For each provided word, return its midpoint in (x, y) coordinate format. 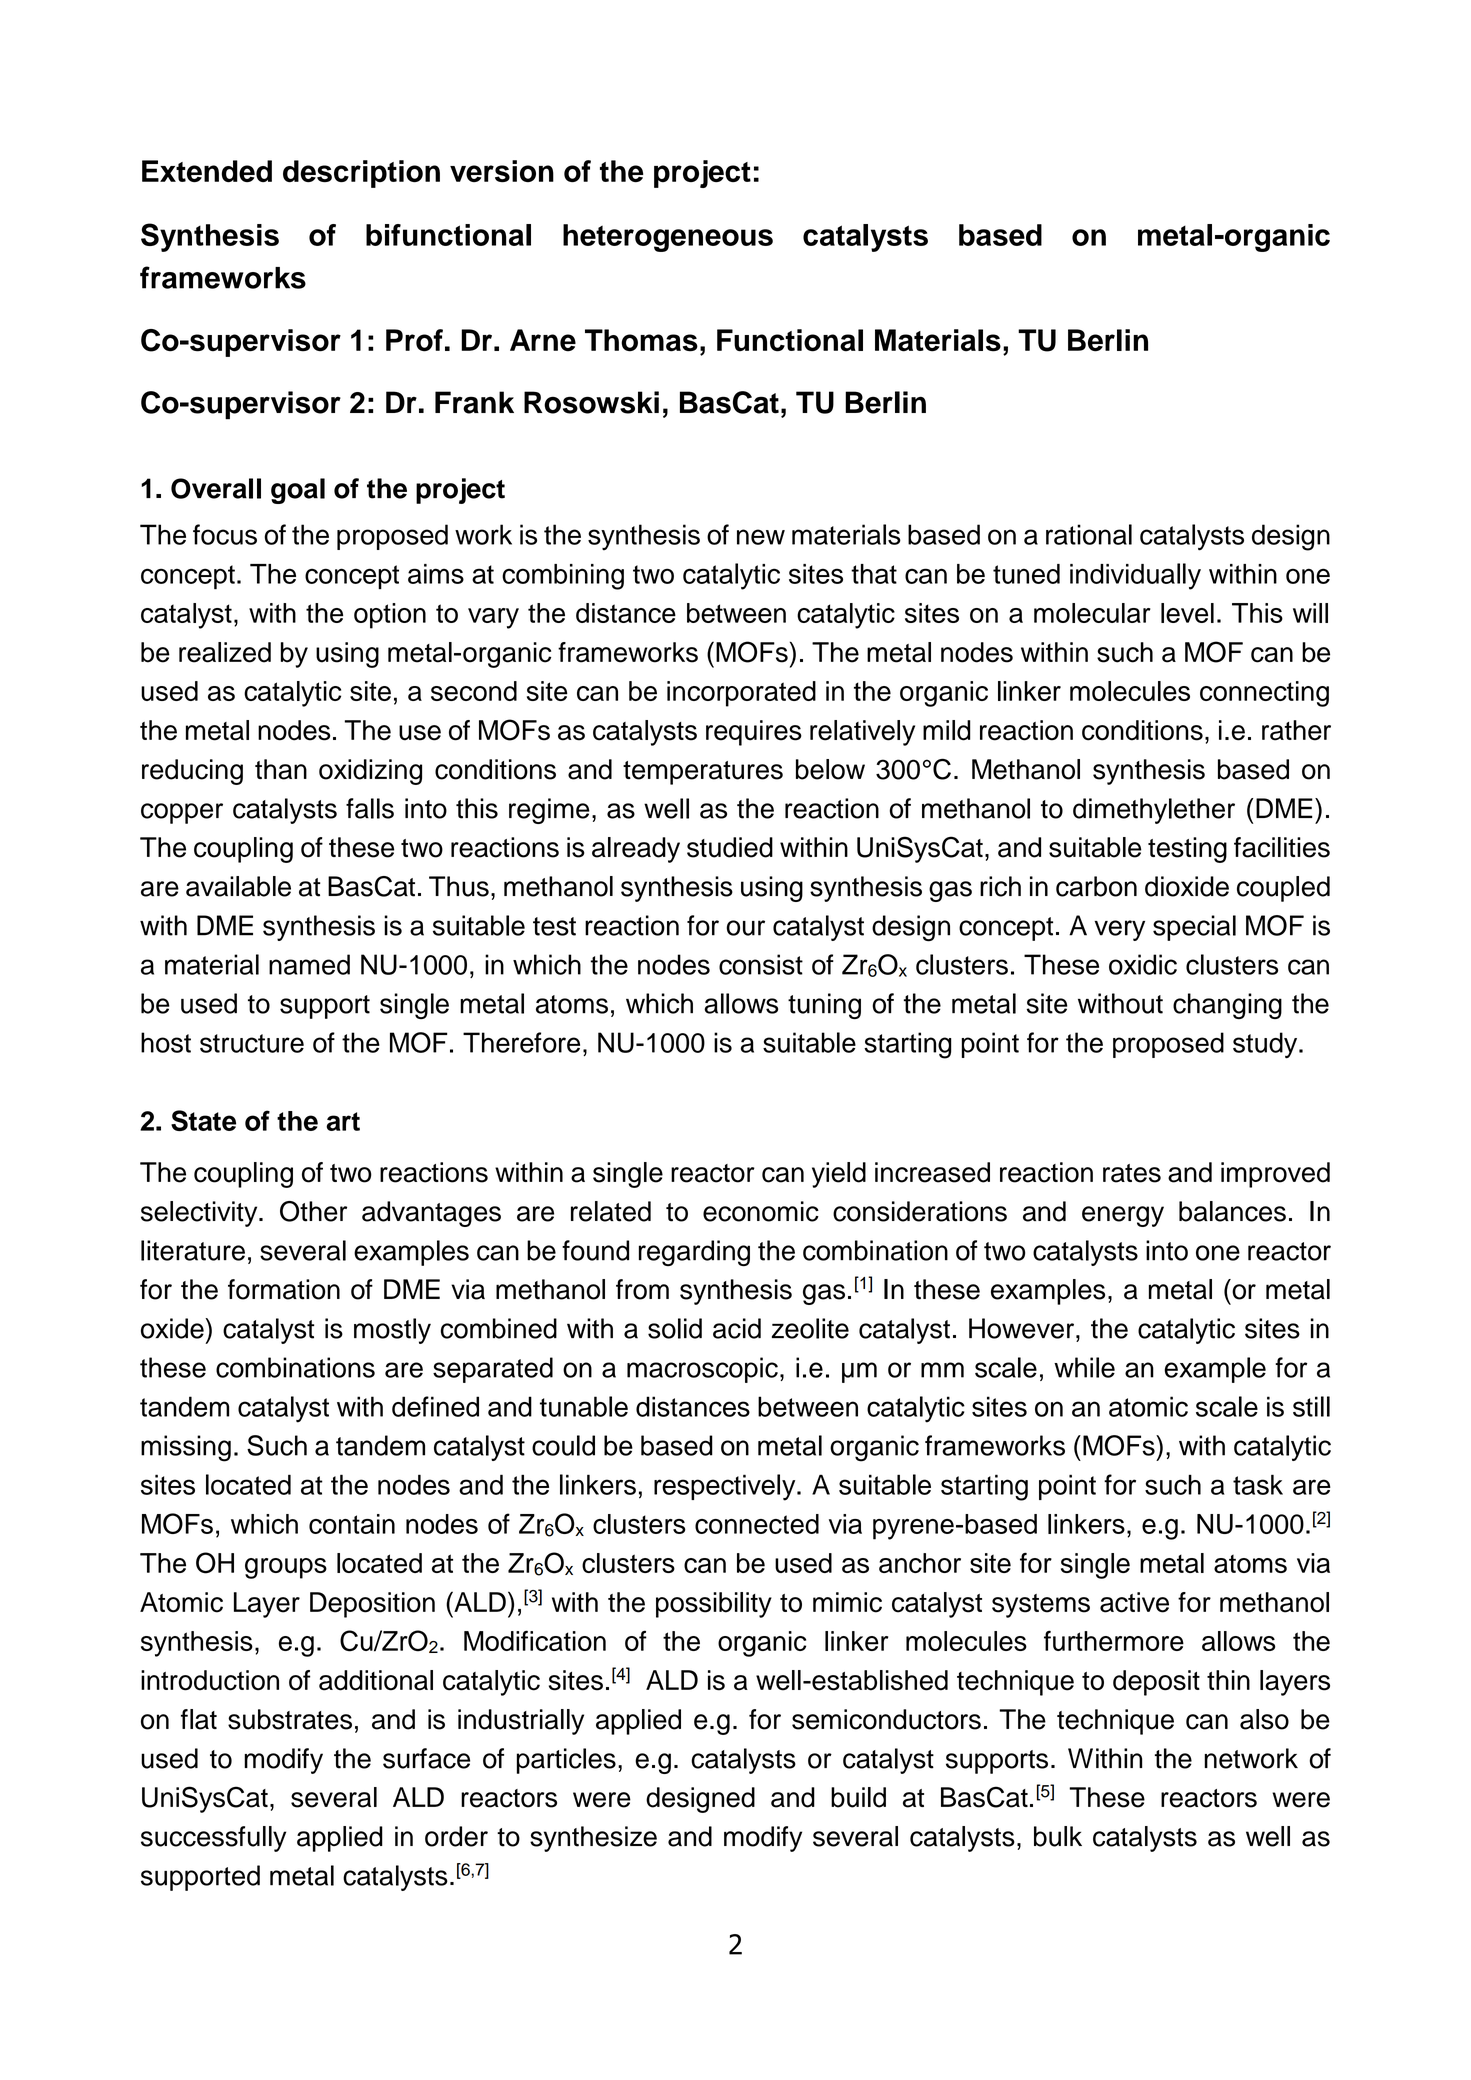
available (238, 886)
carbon (1096, 886)
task (1258, 1484)
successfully (213, 1839)
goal (298, 491)
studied (730, 847)
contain (352, 1524)
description (361, 174)
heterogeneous (668, 238)
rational (1089, 534)
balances (1232, 1211)
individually (1135, 576)
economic (761, 1211)
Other (313, 1211)
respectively (726, 1487)
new (761, 537)
